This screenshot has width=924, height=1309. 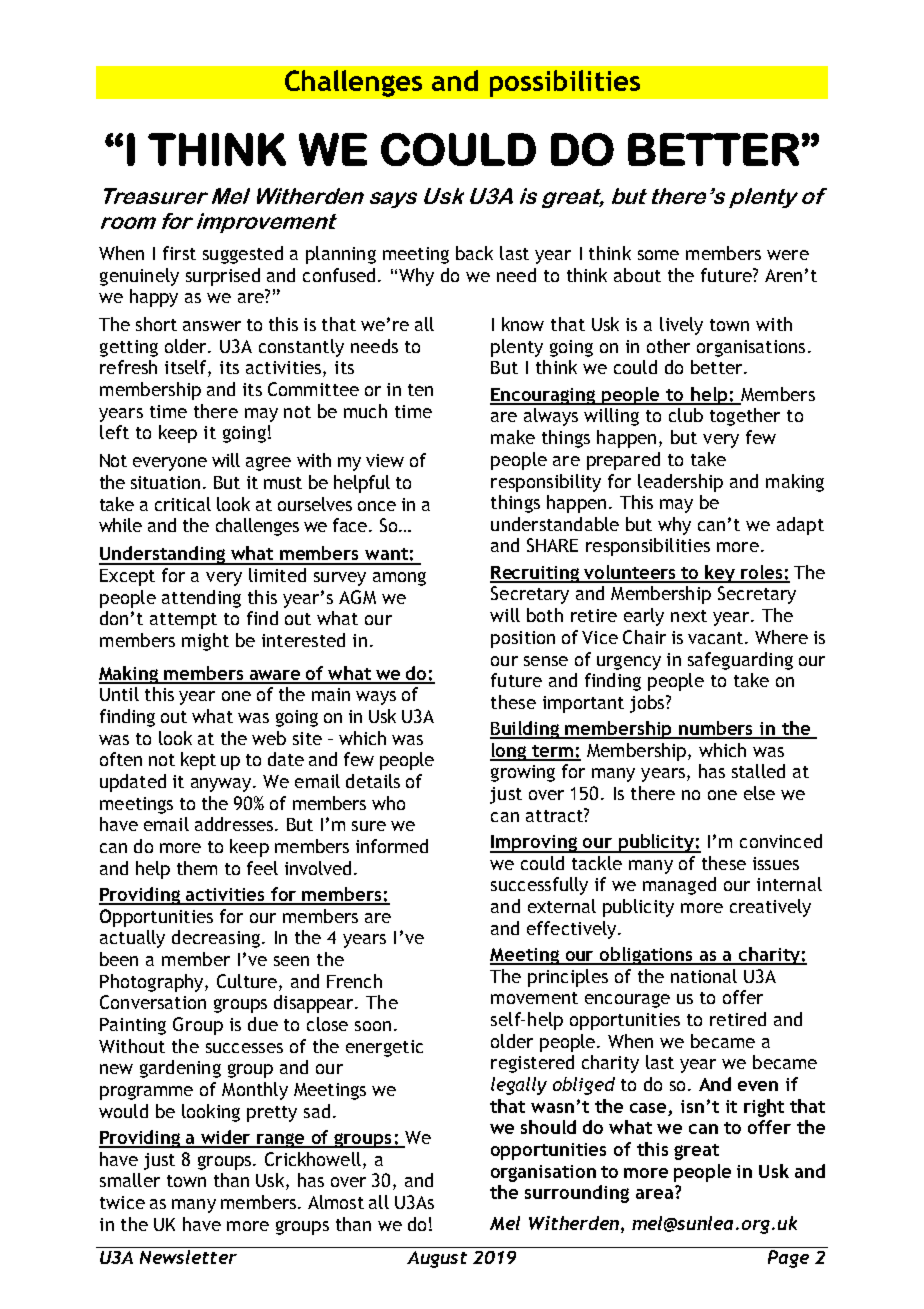 What do you see at coordinates (523, 639) in the screenshot?
I see `position` at bounding box center [523, 639].
